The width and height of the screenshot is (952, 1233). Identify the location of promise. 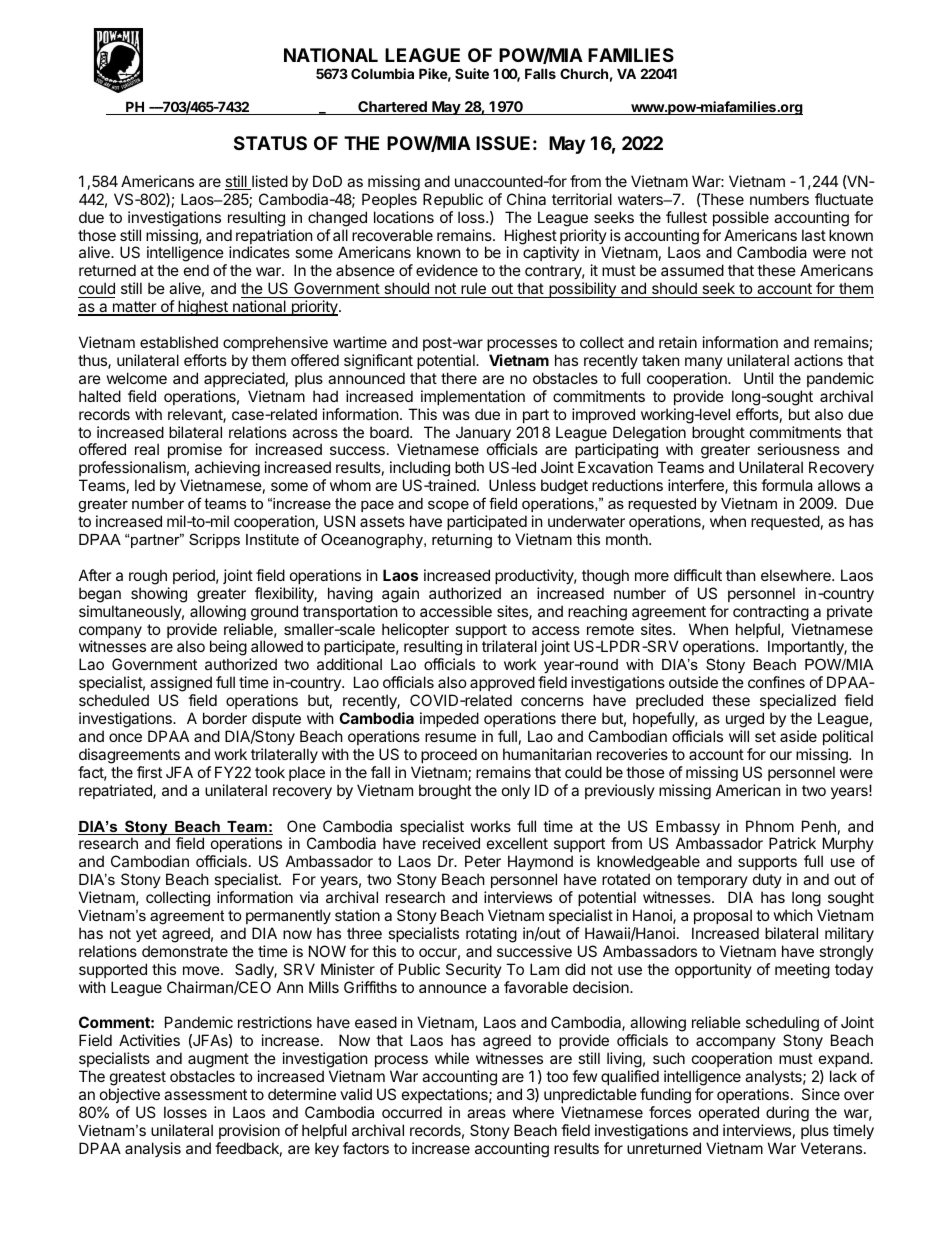
(195, 452).
